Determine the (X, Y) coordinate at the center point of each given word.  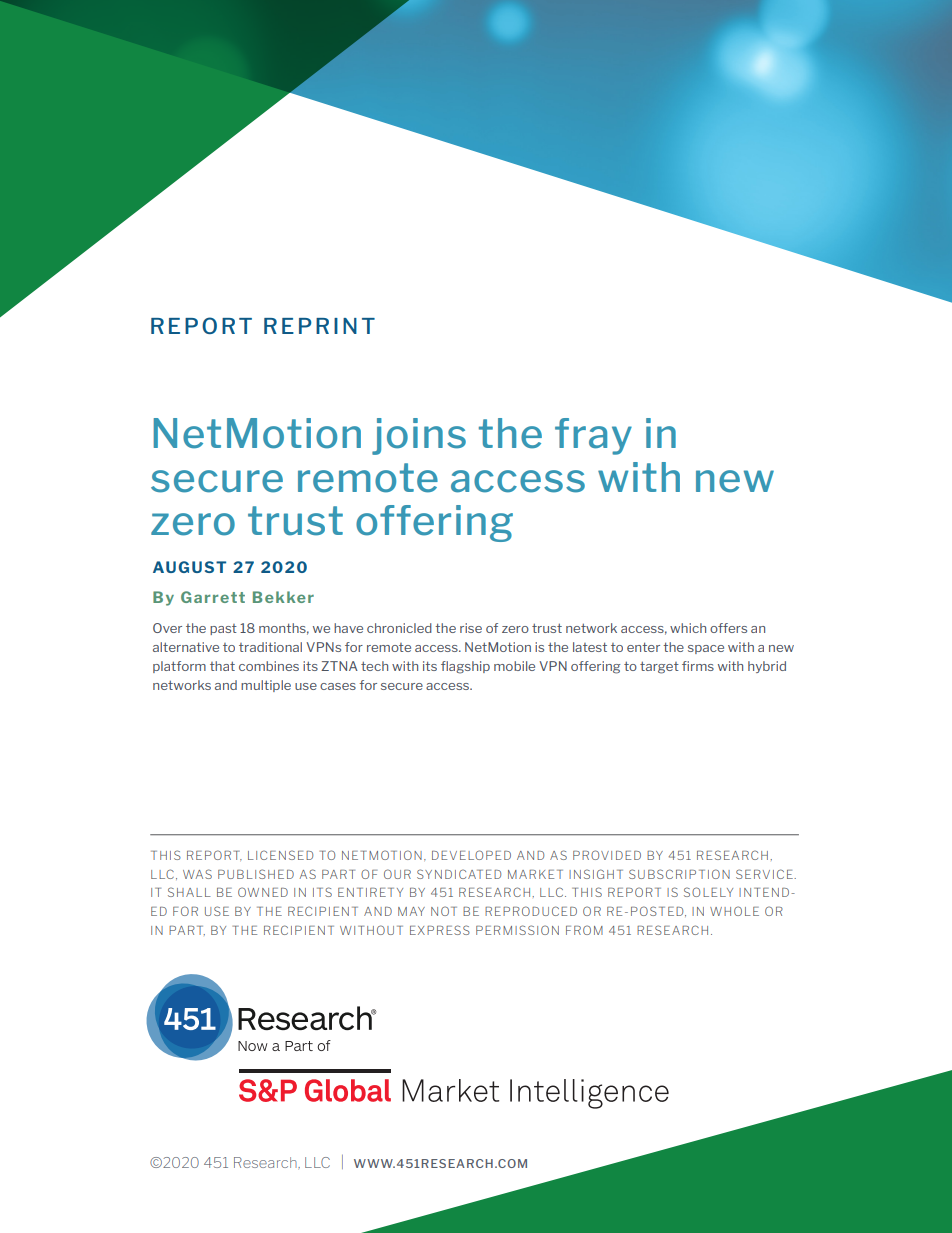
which (688, 628)
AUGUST (189, 567)
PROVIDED (607, 855)
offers (728, 628)
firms (698, 666)
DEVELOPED (471, 855)
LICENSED (280, 855)
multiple (266, 686)
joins (419, 436)
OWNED (263, 892)
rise (471, 628)
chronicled (399, 628)
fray (593, 436)
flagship (465, 667)
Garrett (213, 597)
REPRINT (319, 326)
